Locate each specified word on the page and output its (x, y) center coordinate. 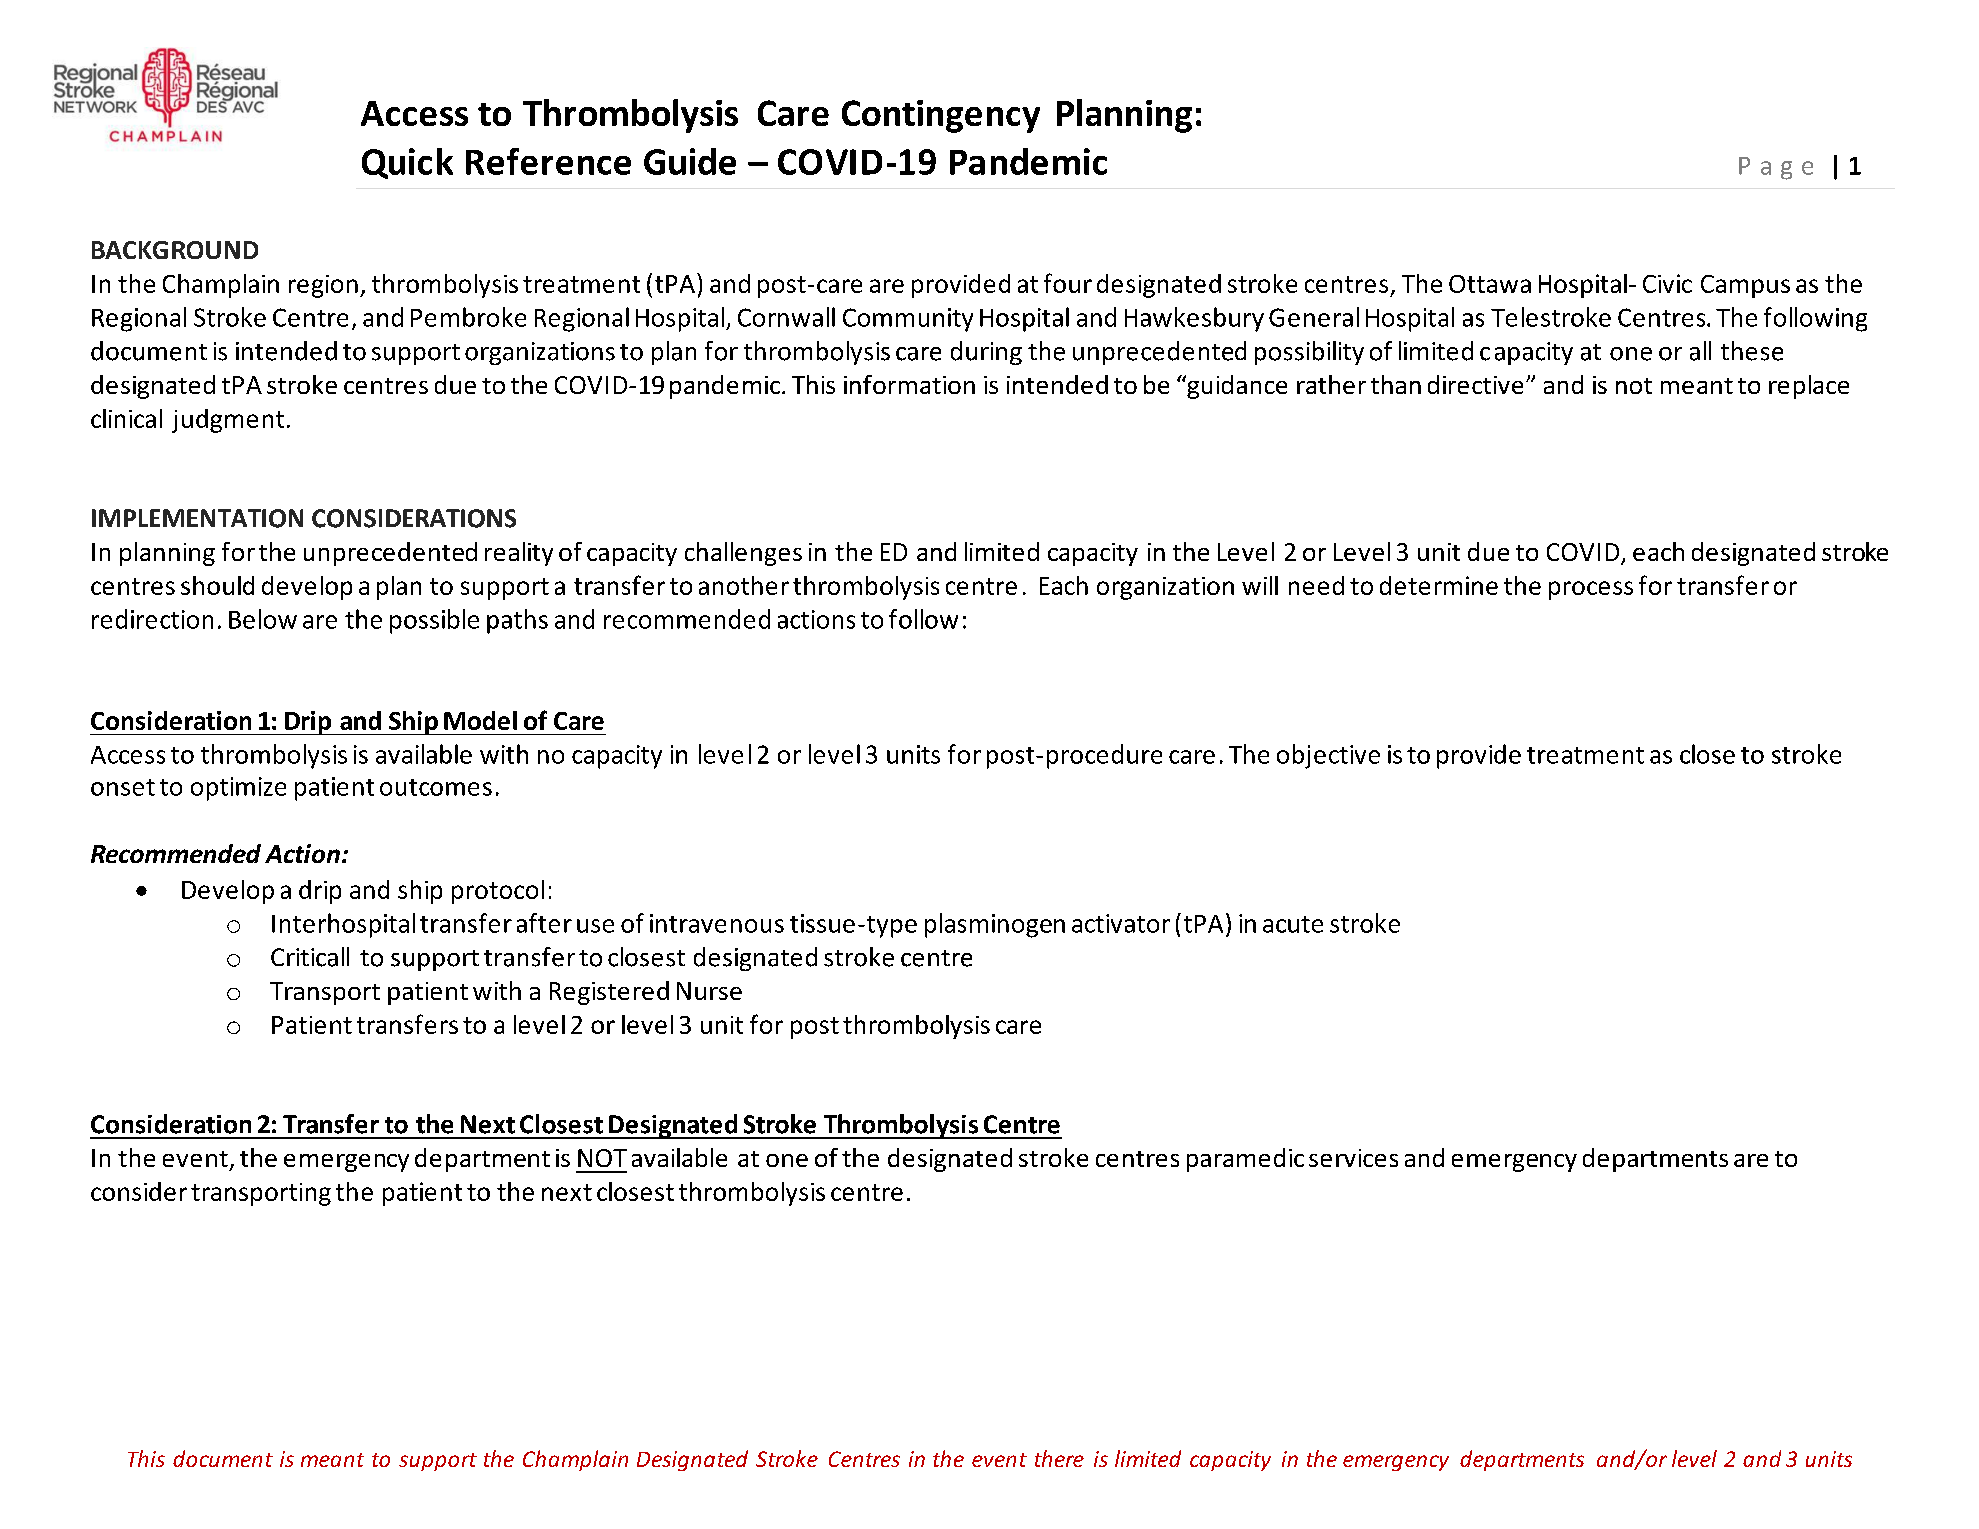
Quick (407, 163)
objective (1328, 756)
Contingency (941, 116)
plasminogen (995, 925)
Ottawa (1490, 284)
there (1059, 1458)
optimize (238, 789)
